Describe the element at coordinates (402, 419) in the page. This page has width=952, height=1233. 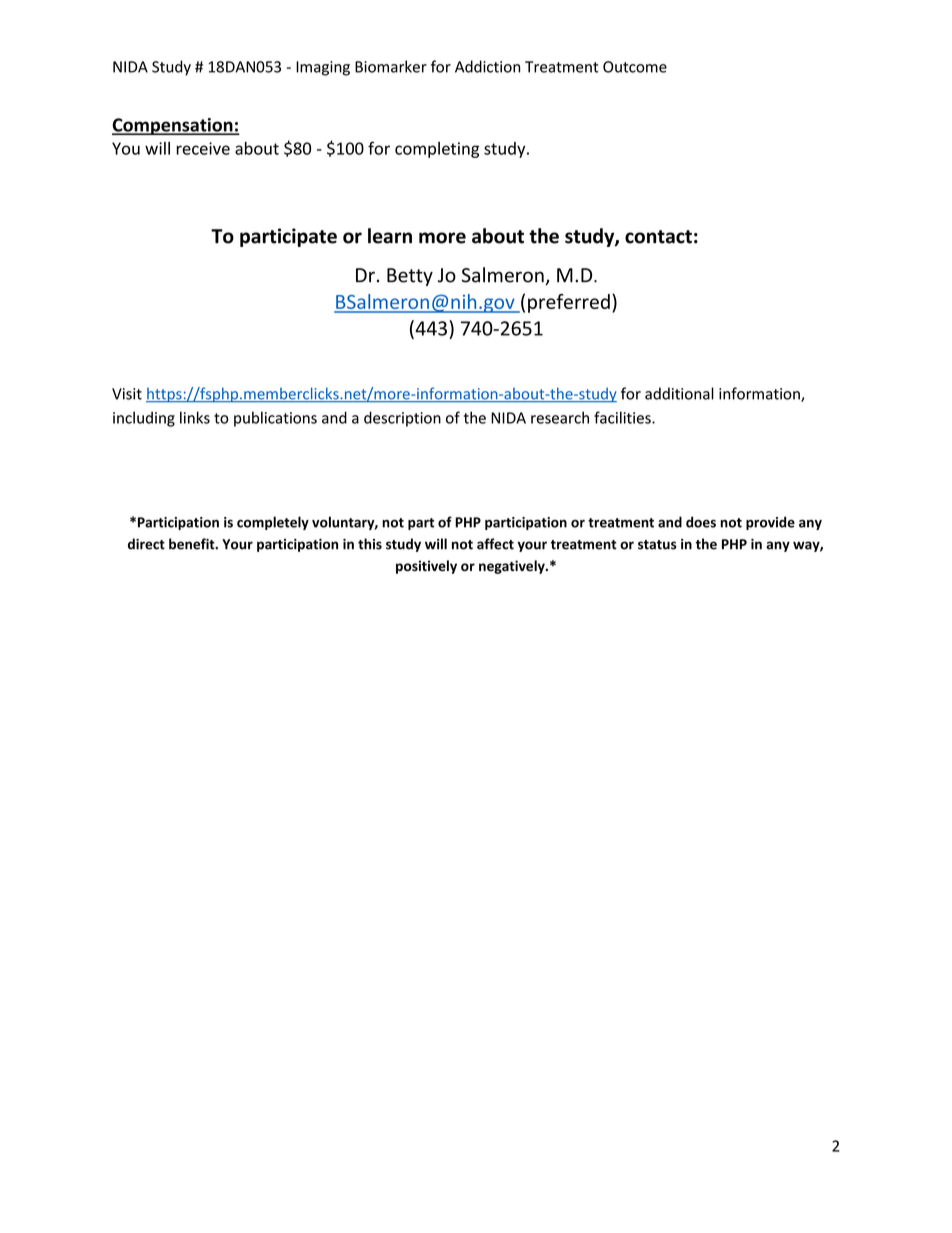
I see `description` at that location.
